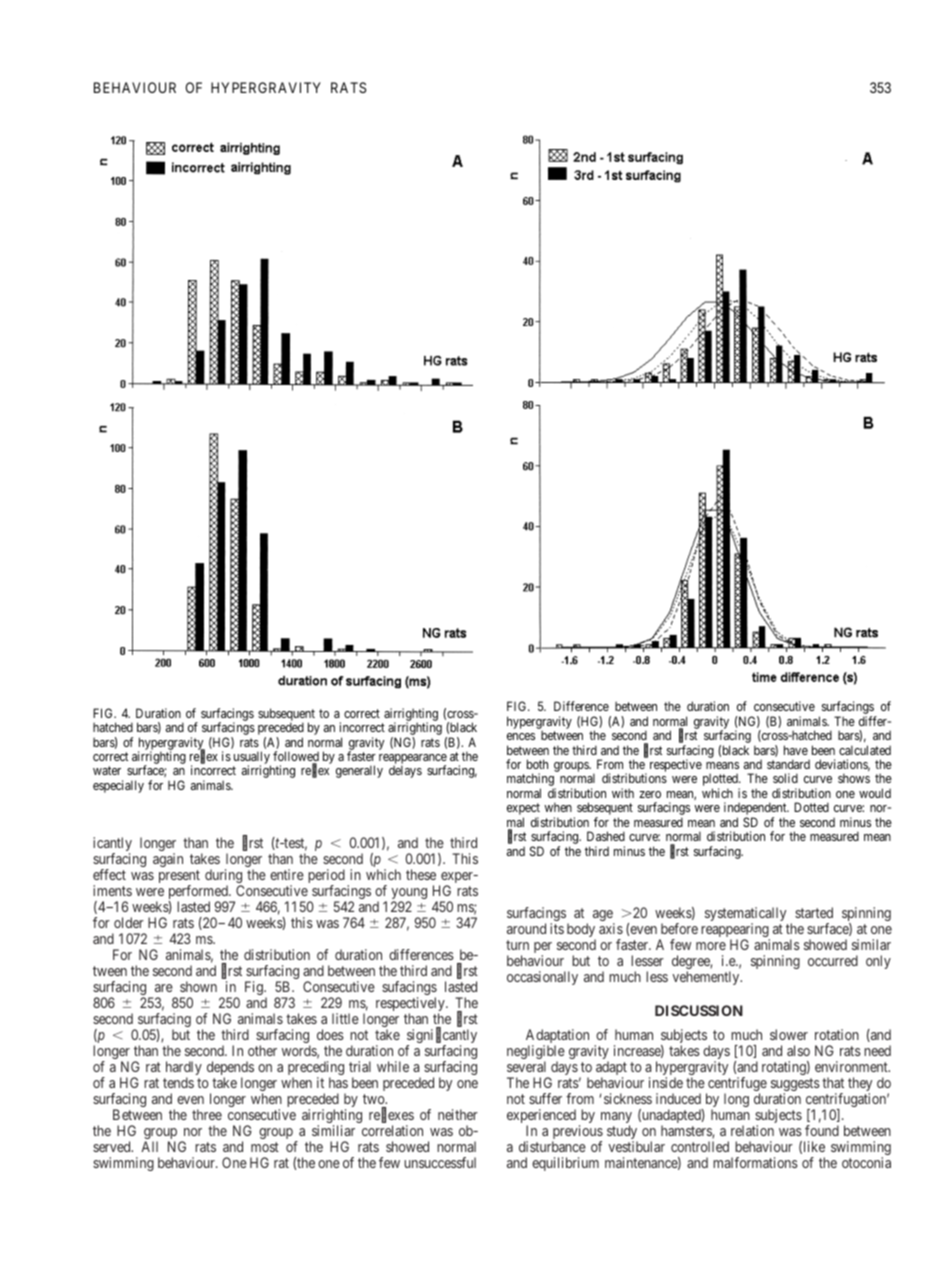 The height and width of the document is (1270, 952). What do you see at coordinates (168, 860) in the document?
I see `again` at bounding box center [168, 860].
